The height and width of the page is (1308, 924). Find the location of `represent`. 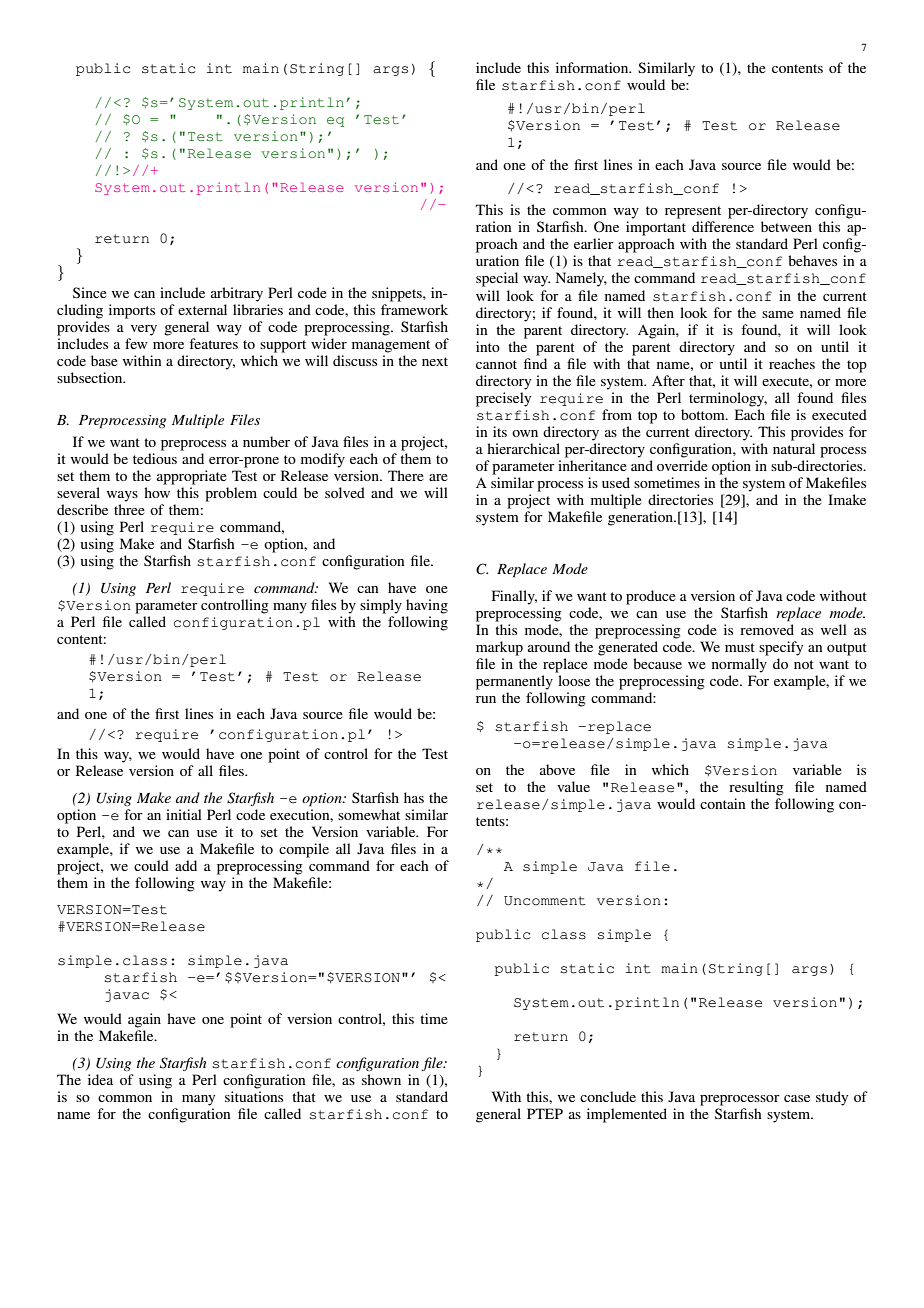

represent is located at coordinates (693, 212).
